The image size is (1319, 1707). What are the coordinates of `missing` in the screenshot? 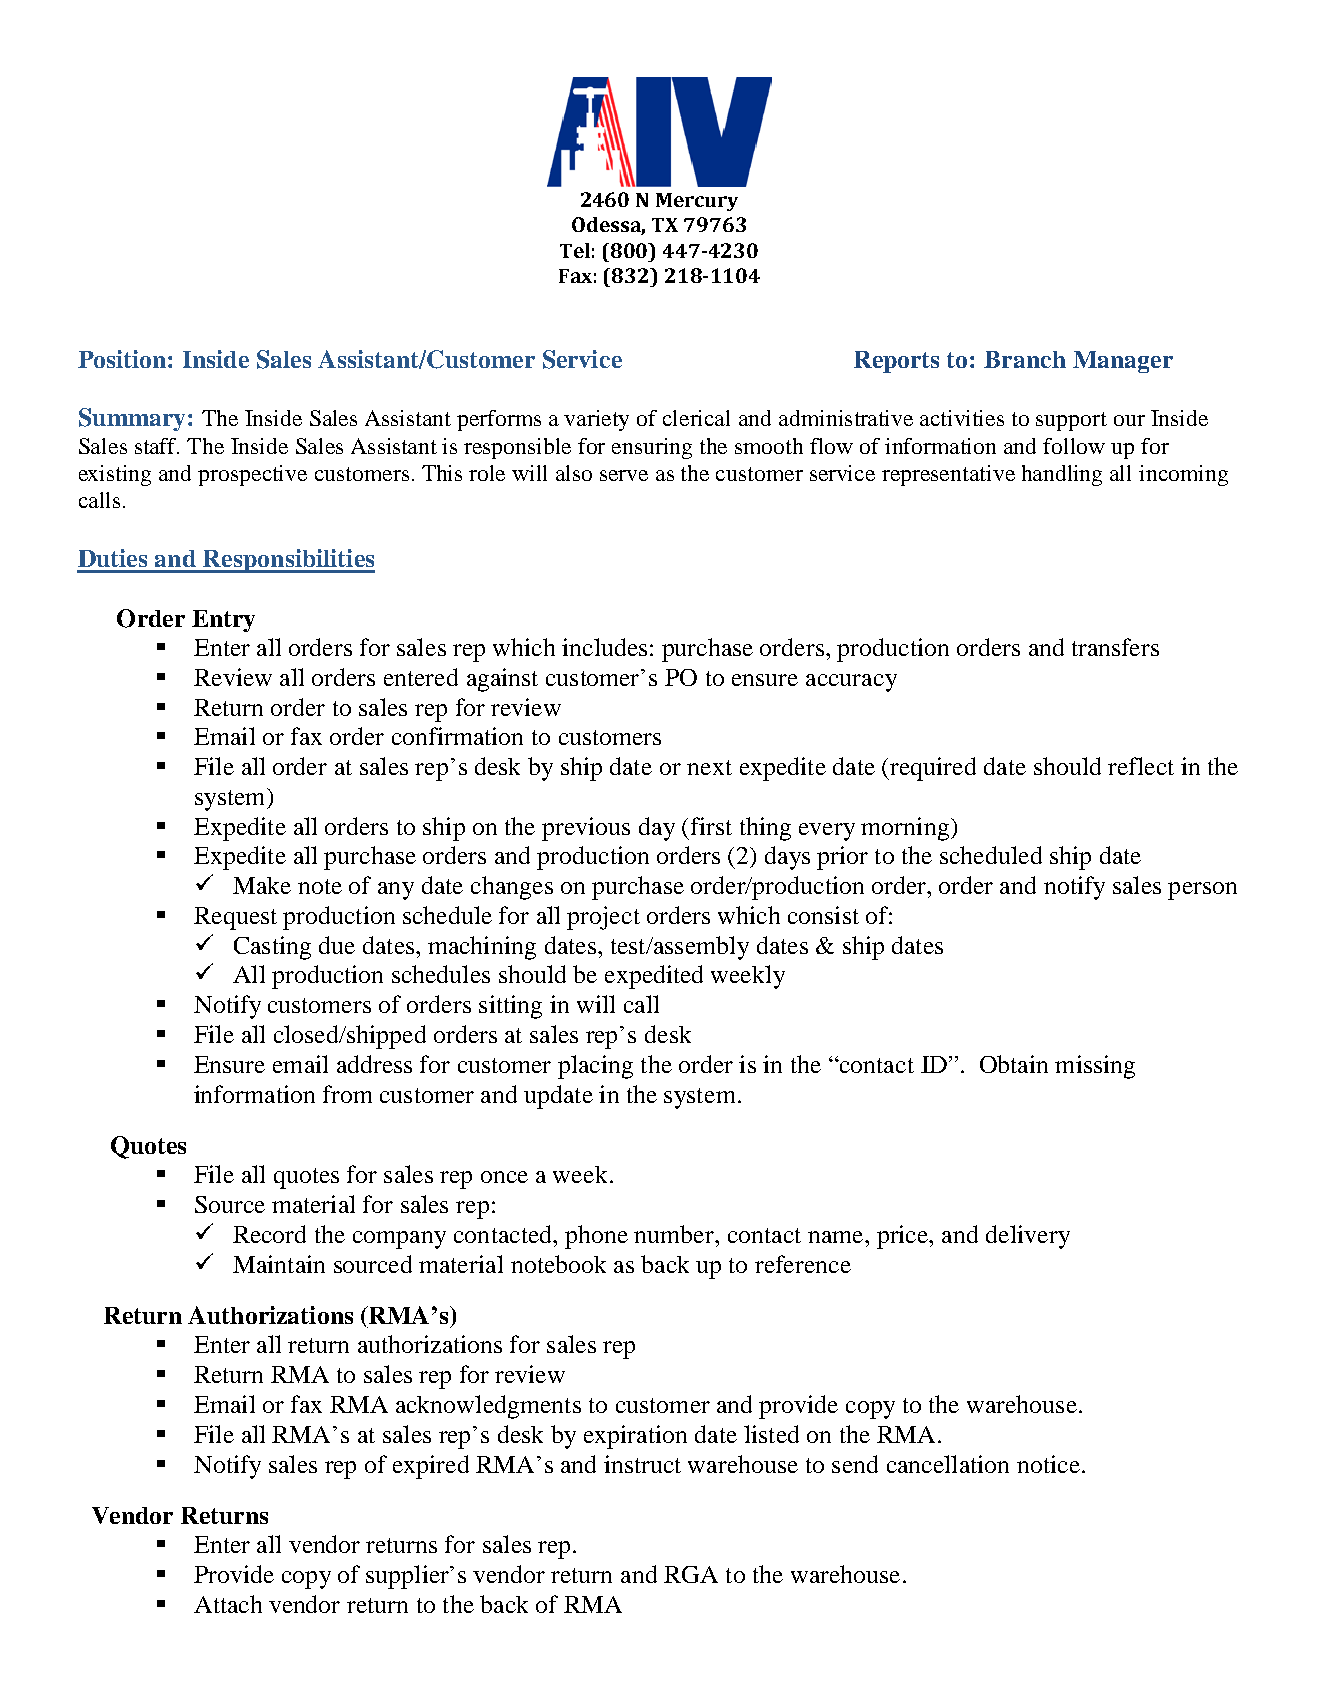 It's located at (1095, 1067).
